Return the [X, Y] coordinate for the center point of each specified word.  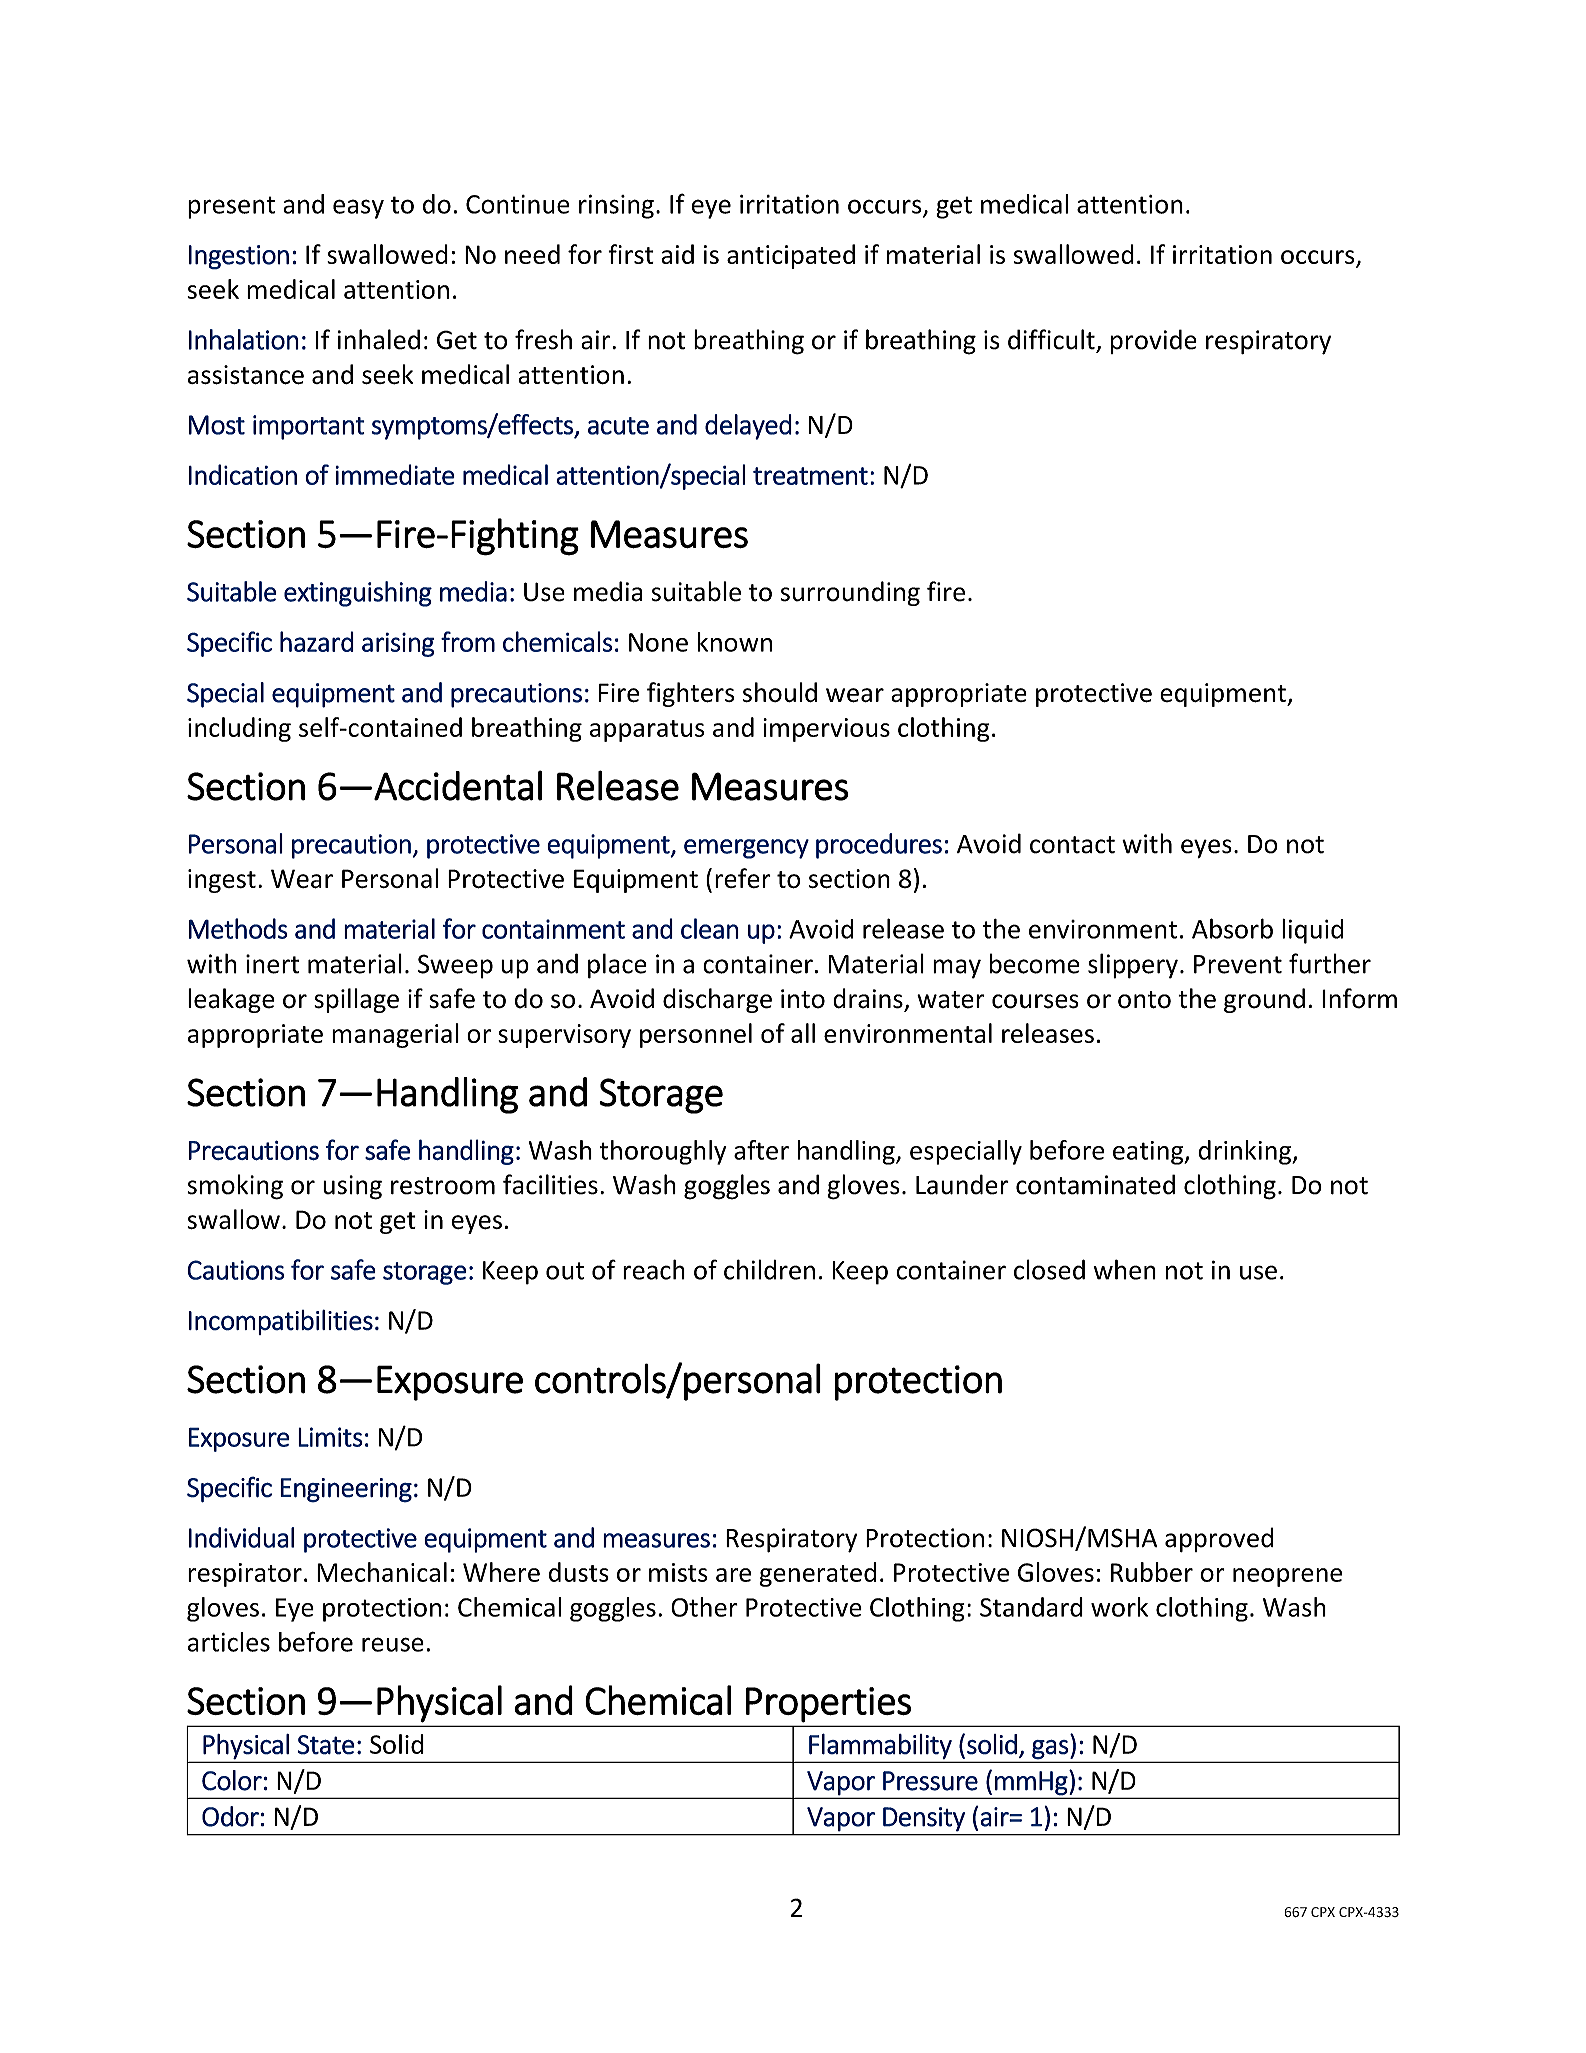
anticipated [791, 256]
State [326, 1745]
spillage [356, 1000]
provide [1154, 341]
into [803, 999]
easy [358, 209]
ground [1264, 1000]
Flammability [880, 1746]
